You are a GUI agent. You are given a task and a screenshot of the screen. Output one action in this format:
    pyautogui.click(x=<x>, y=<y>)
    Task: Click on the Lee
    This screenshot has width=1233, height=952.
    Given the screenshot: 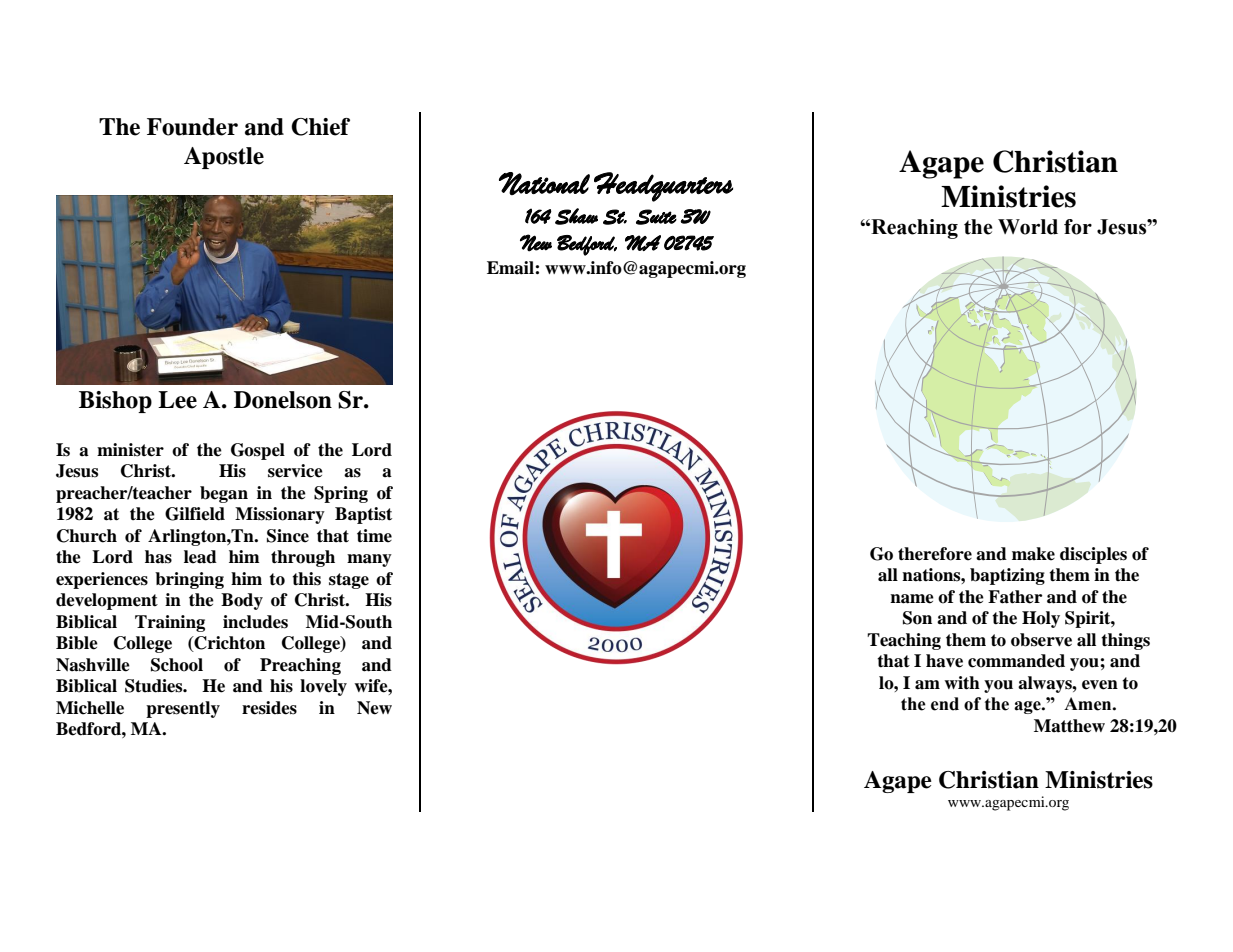 What is the action you would take?
    pyautogui.click(x=177, y=400)
